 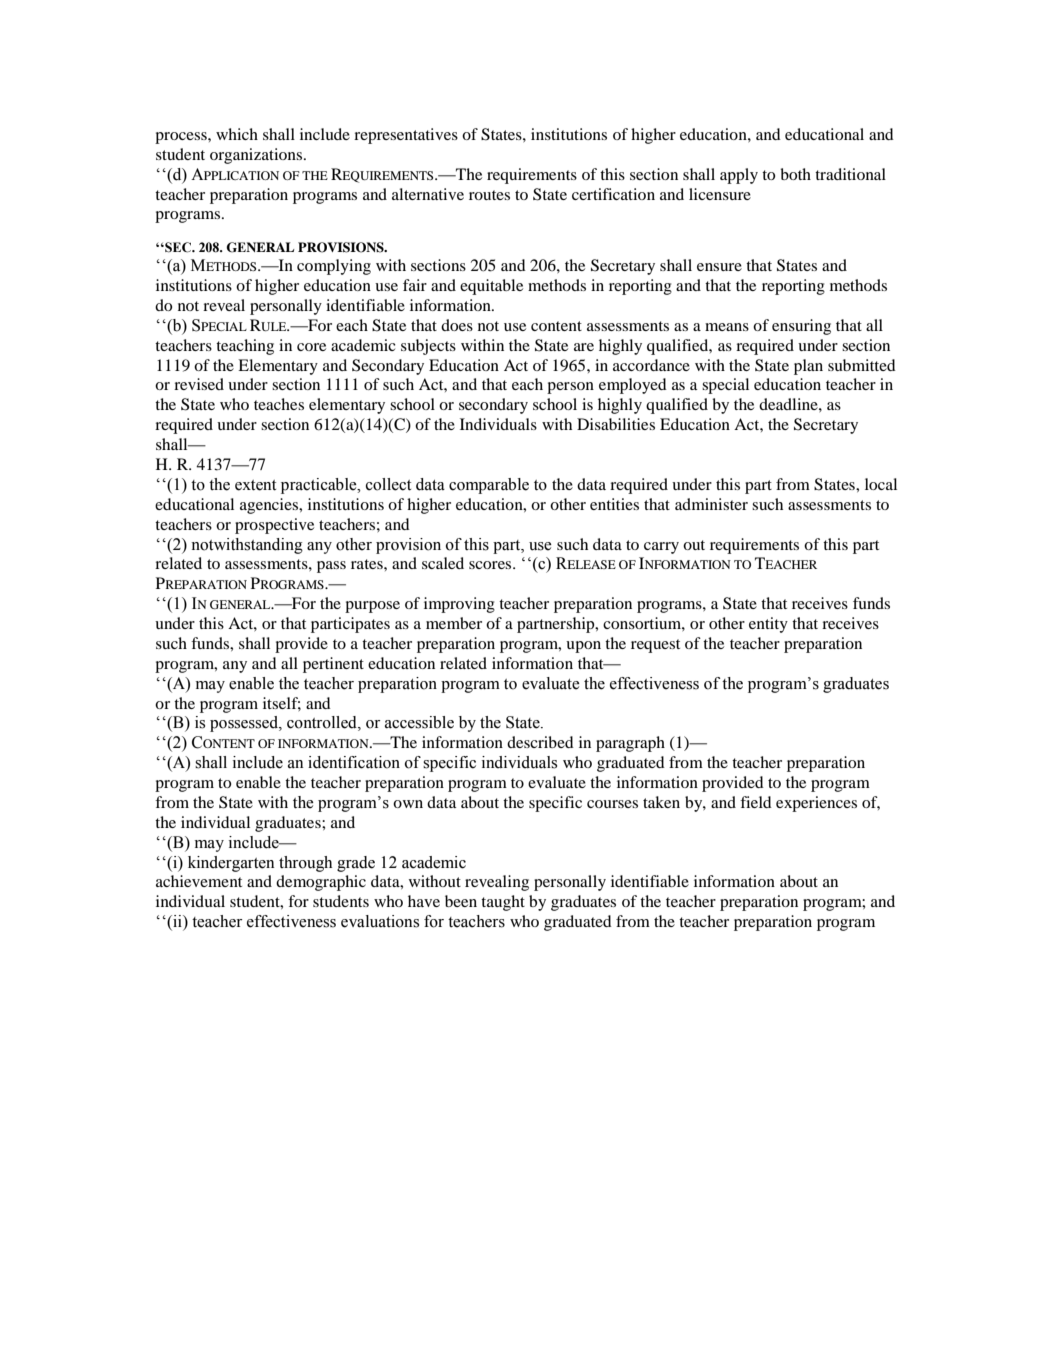 What do you see at coordinates (795, 174) in the image?
I see `both` at bounding box center [795, 174].
